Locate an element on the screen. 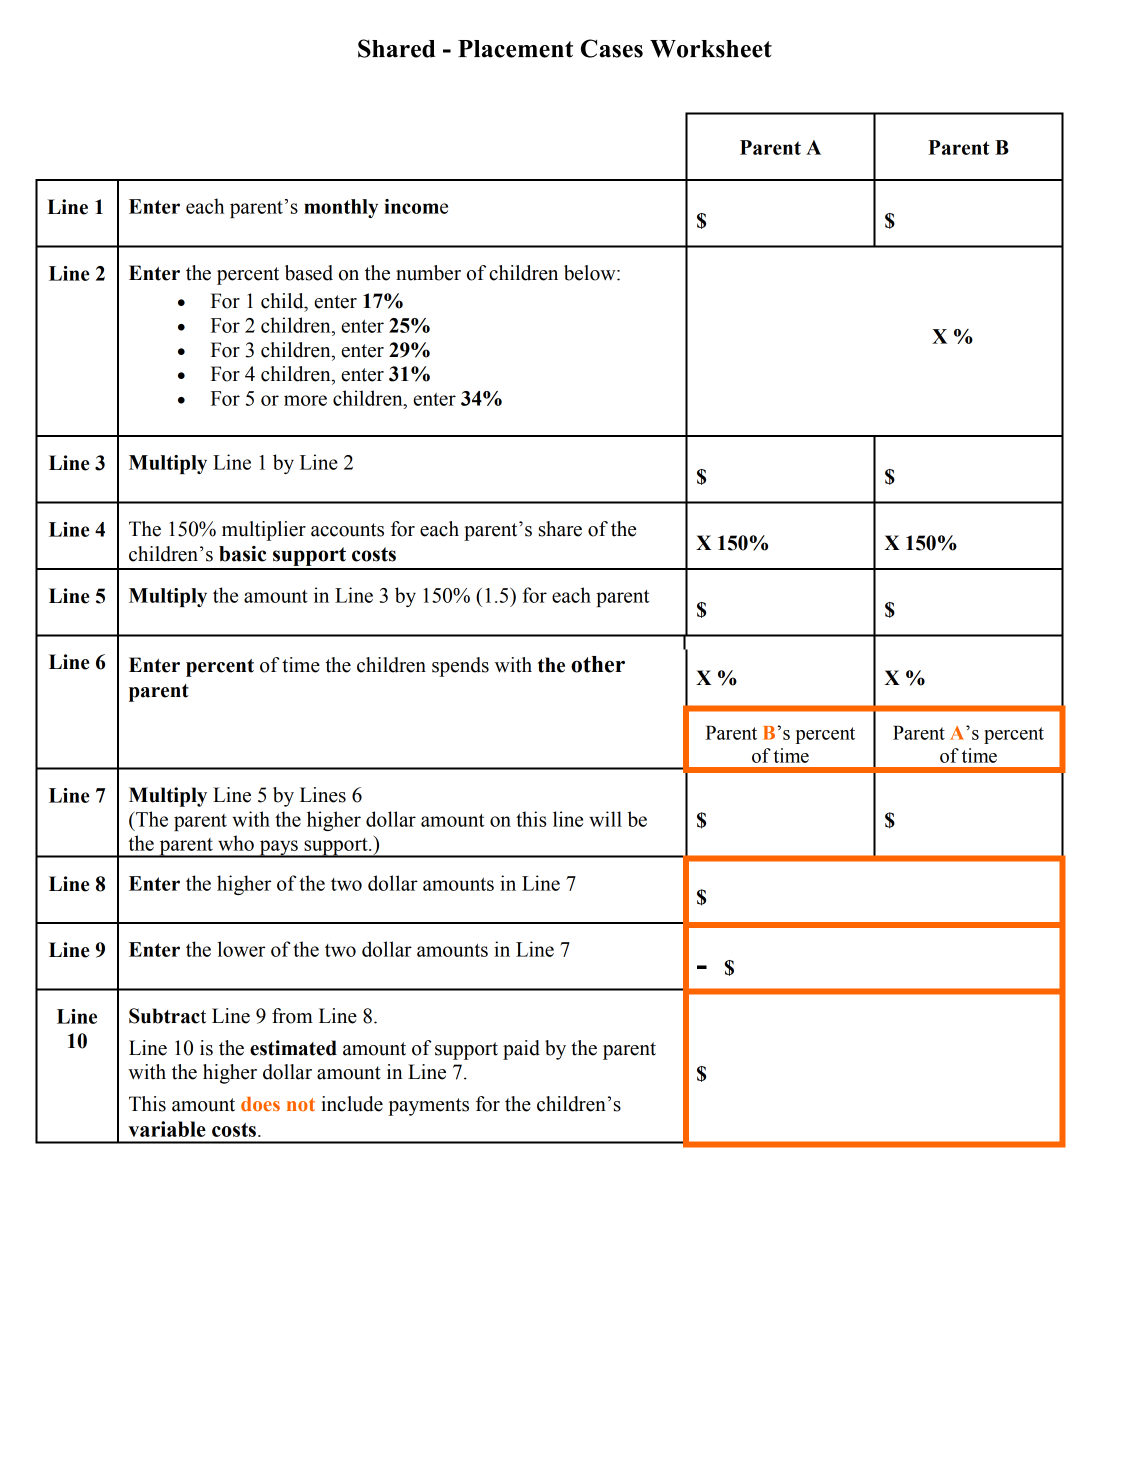 Image resolution: width=1129 pixels, height=1461 pixels. spends is located at coordinates (460, 667).
